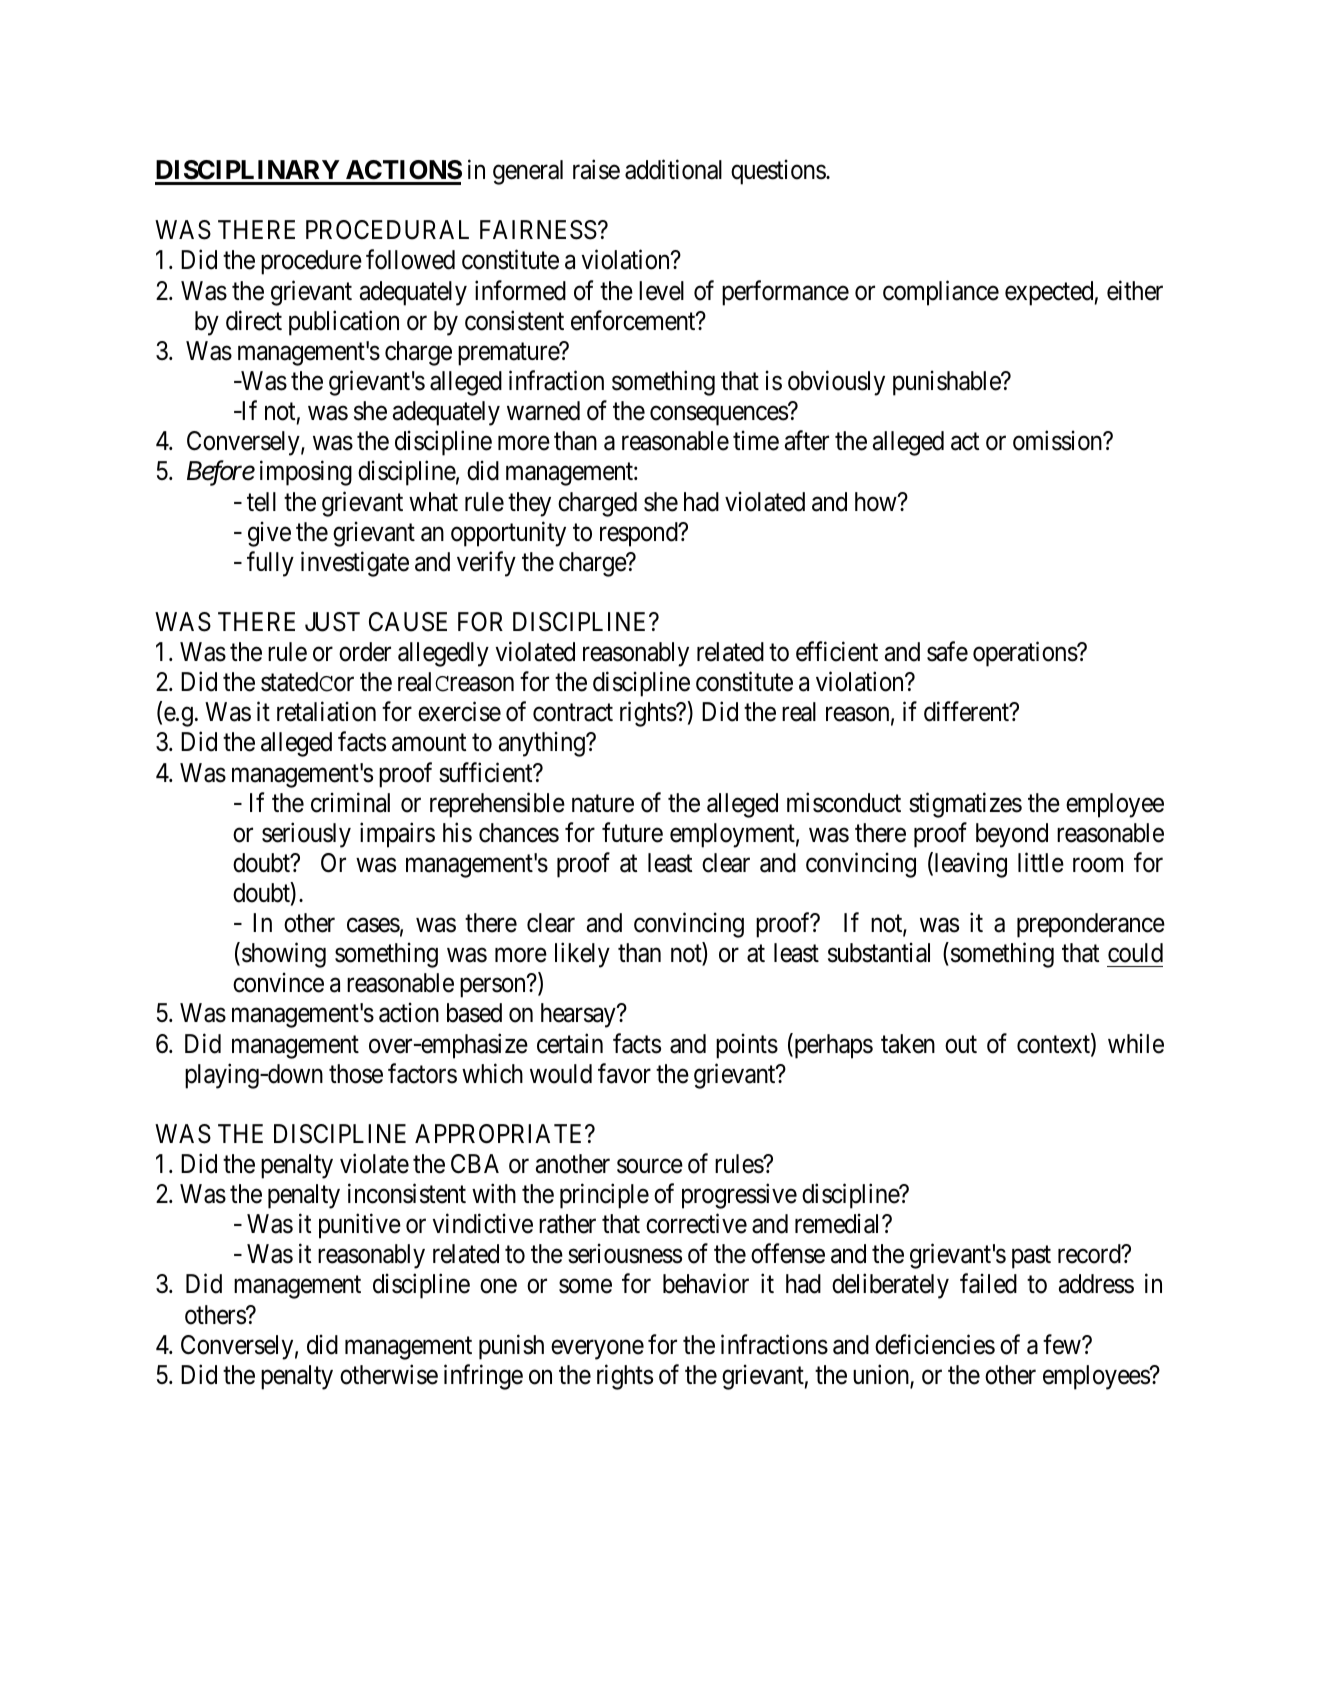 The height and width of the screenshot is (1706, 1318). I want to click on nature, so click(603, 804).
